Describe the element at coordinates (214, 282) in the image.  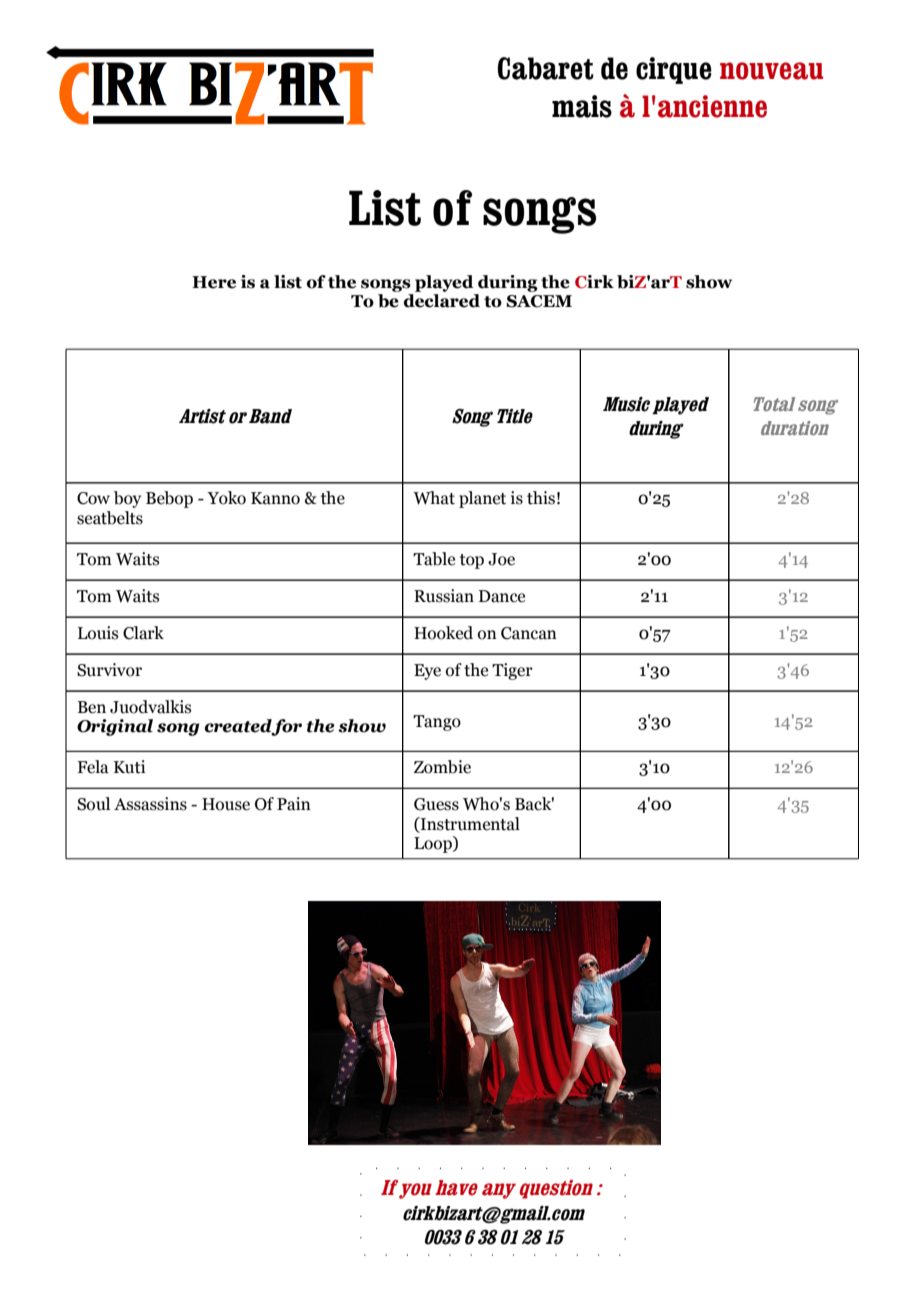
I see `Here` at that location.
